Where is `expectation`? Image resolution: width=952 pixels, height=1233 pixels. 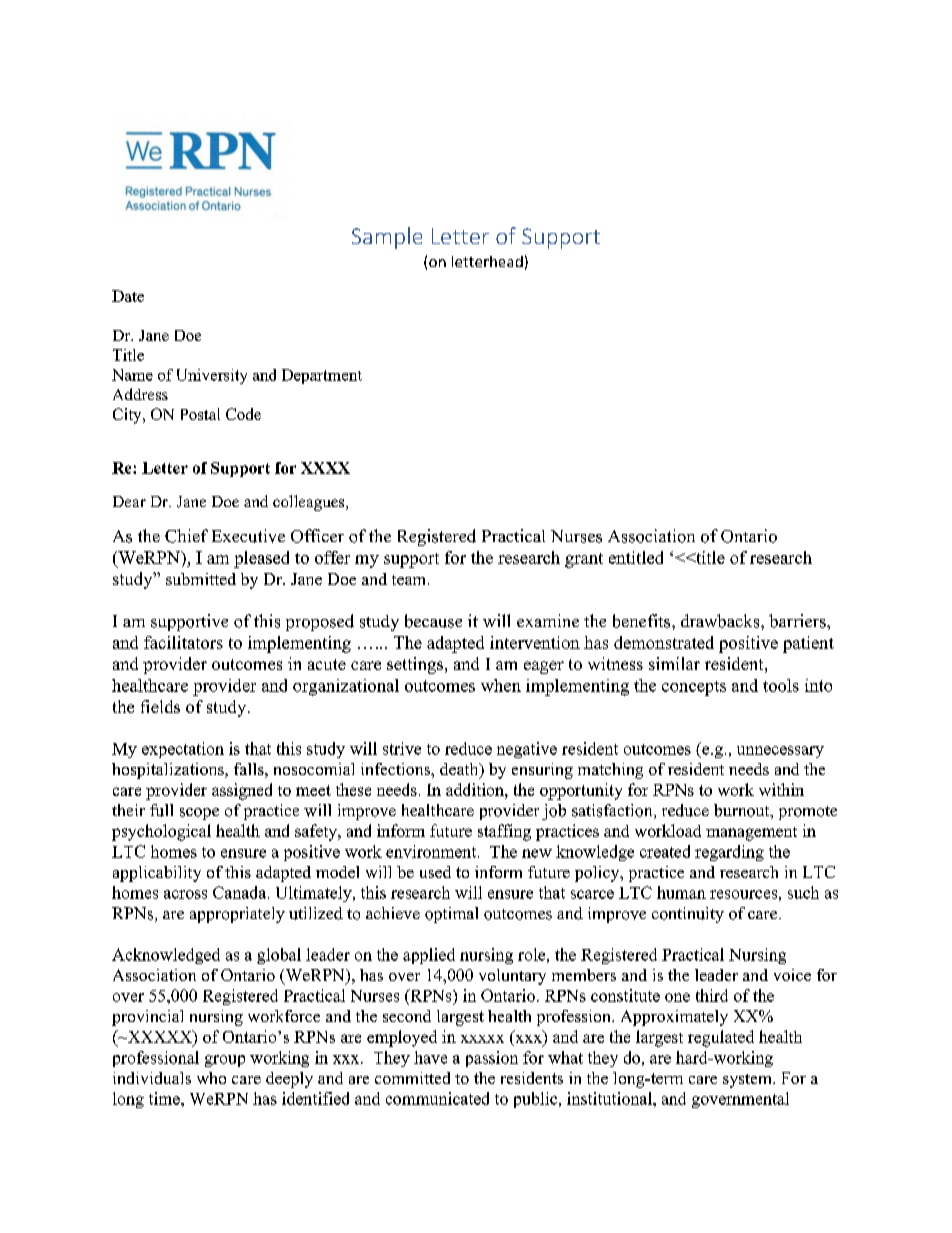 expectation is located at coordinates (183, 750).
